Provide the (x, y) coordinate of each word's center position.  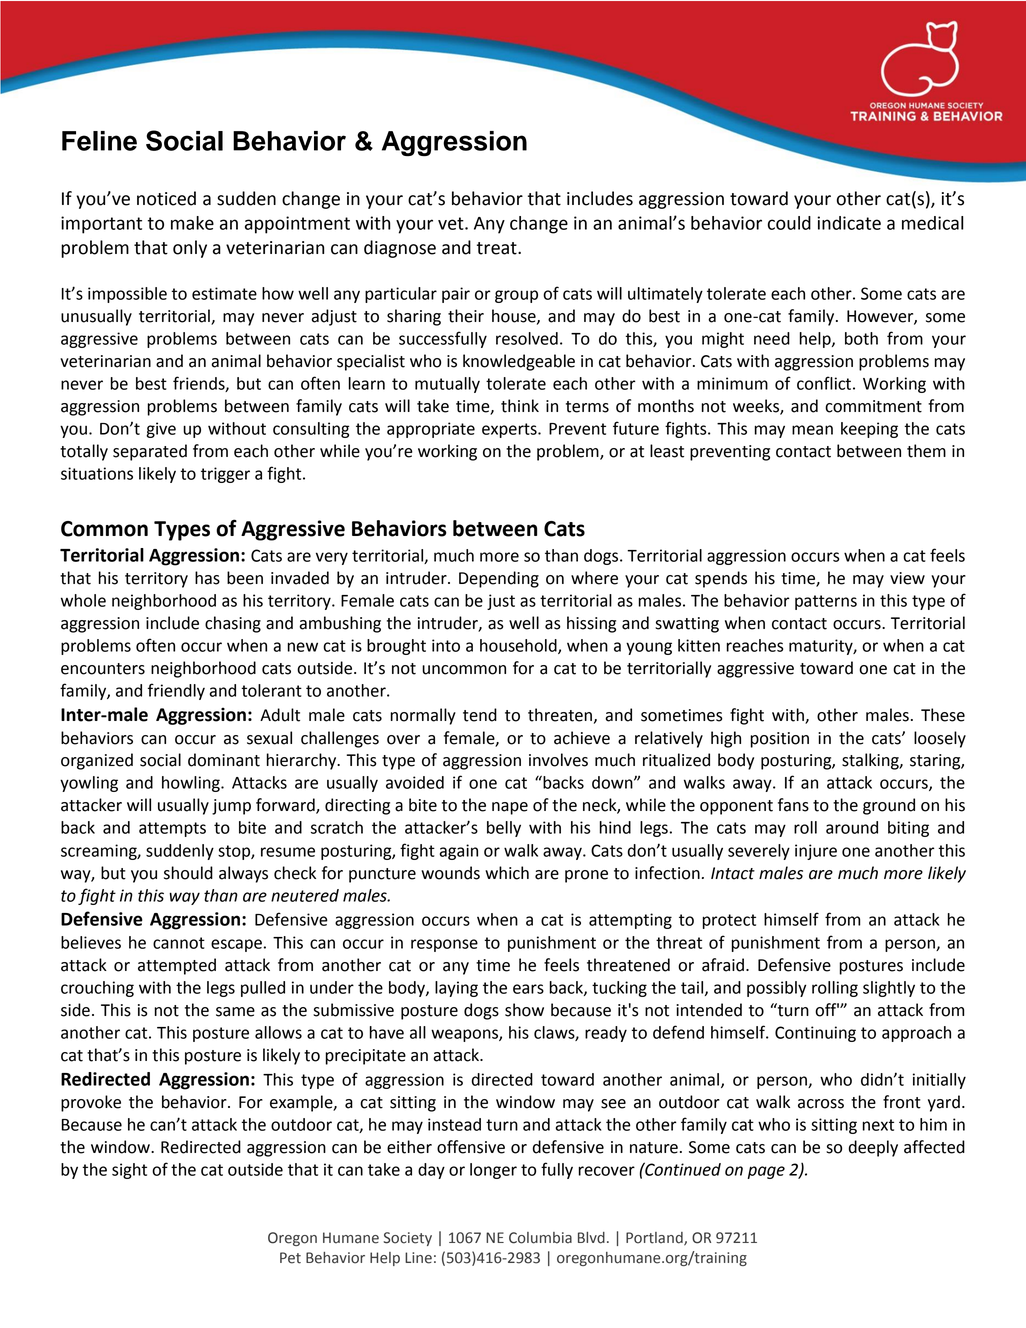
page (766, 1172)
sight (129, 1171)
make (192, 223)
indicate (849, 223)
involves (558, 760)
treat (498, 248)
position (779, 740)
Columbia (540, 1238)
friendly (176, 691)
